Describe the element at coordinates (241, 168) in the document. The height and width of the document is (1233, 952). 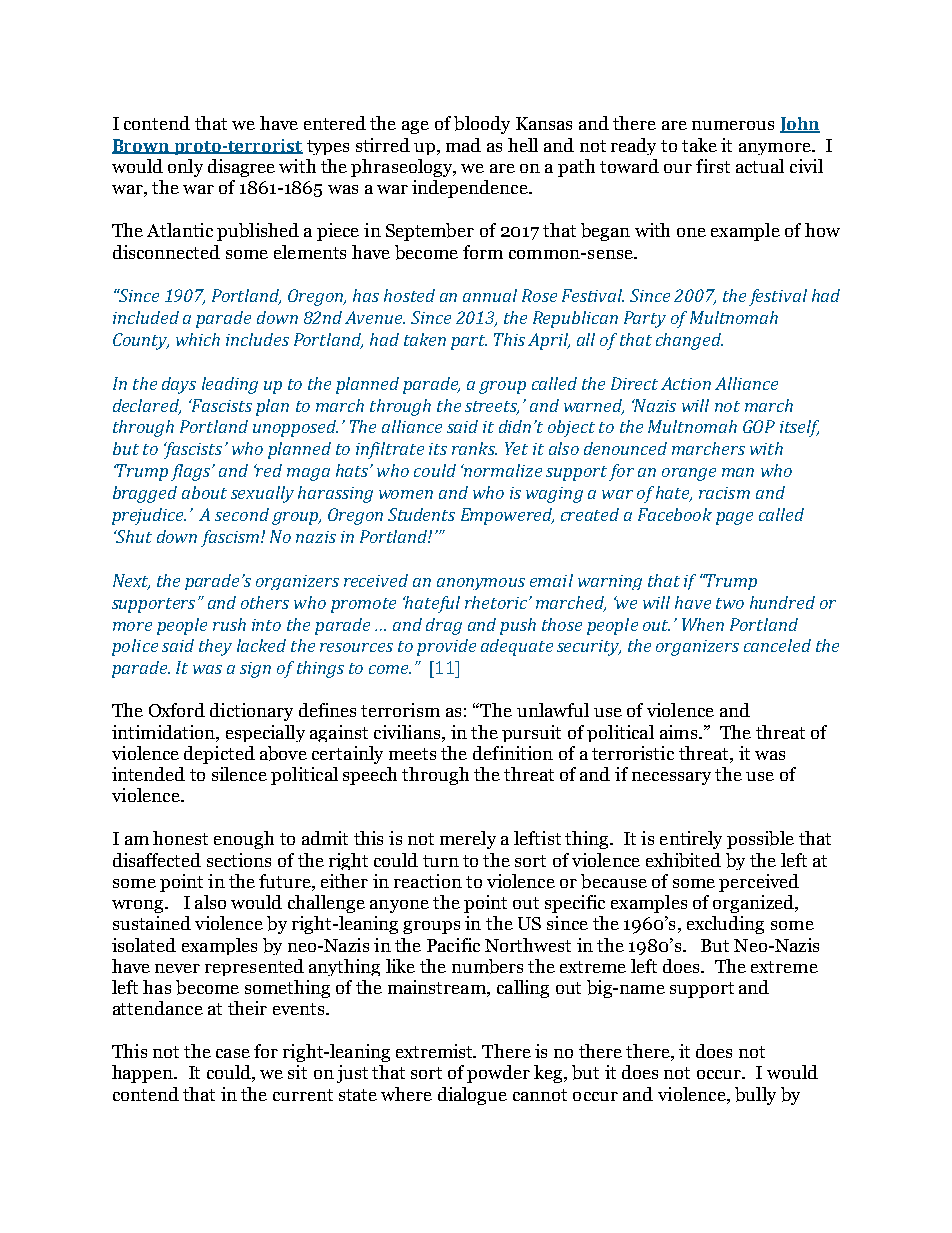
I see `disagree` at that location.
